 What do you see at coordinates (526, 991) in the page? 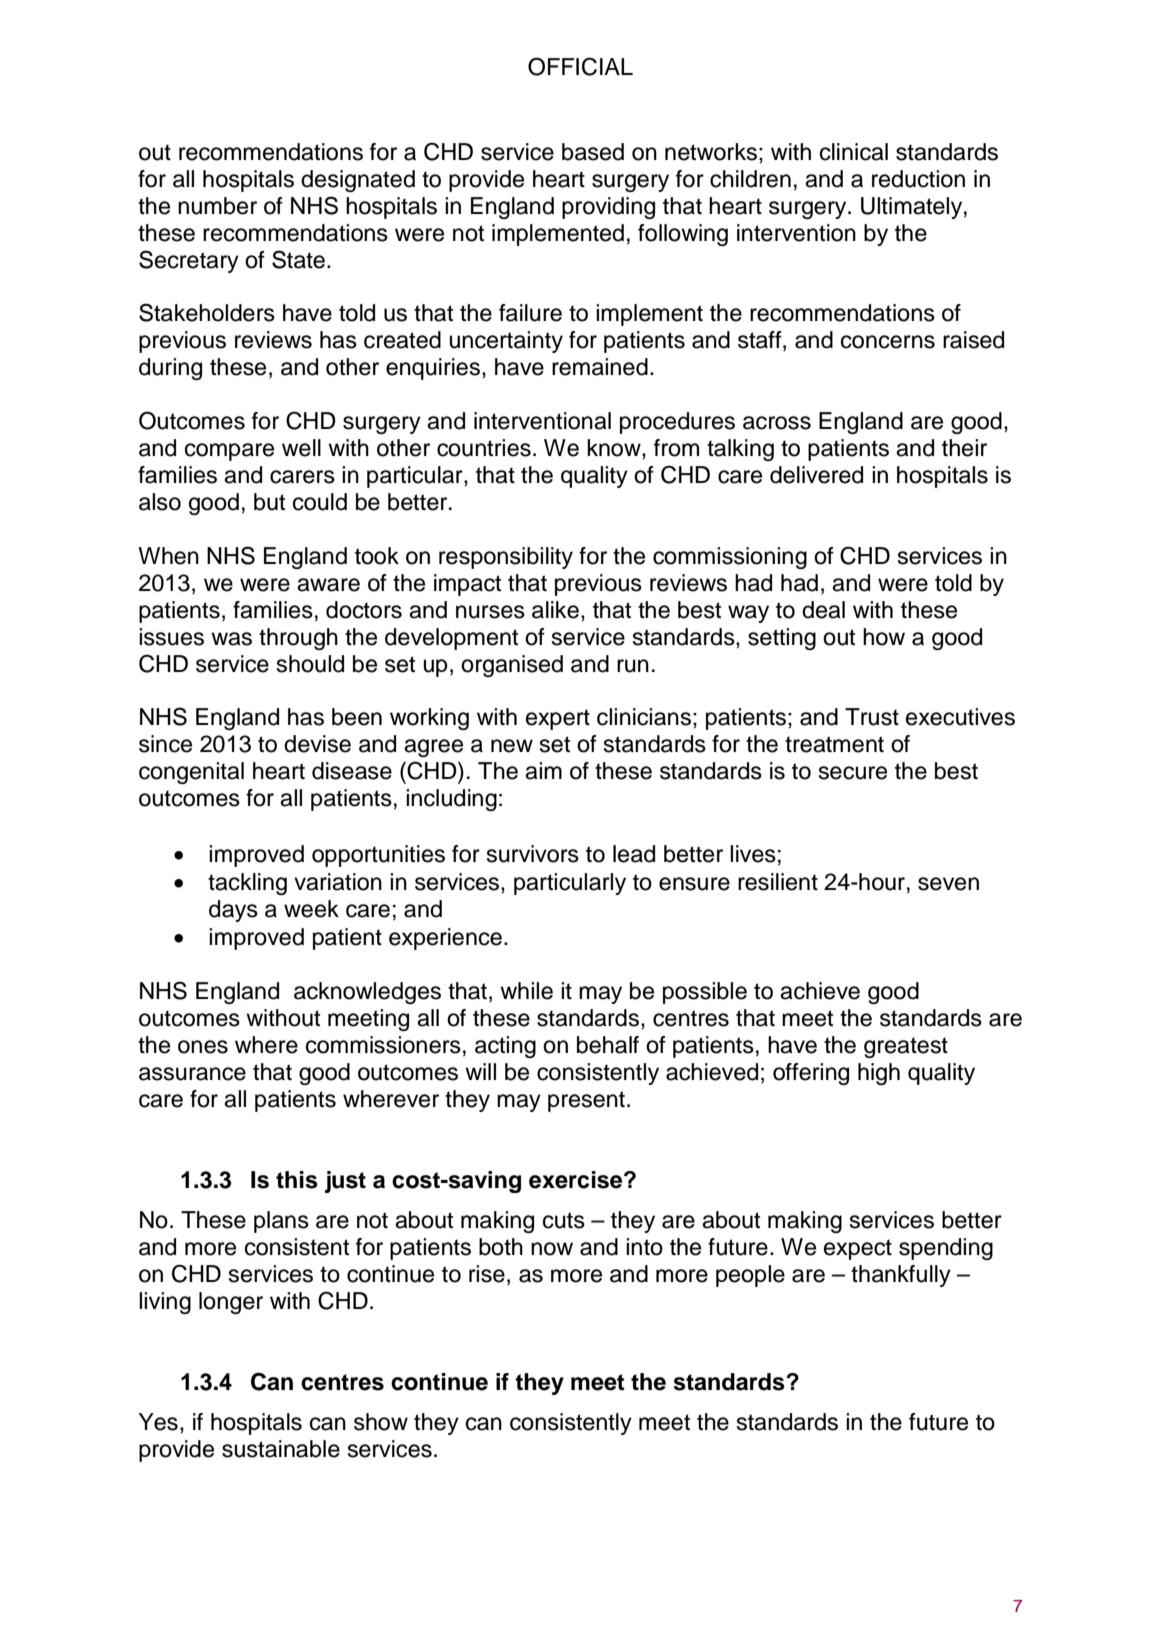
I see `while` at bounding box center [526, 991].
